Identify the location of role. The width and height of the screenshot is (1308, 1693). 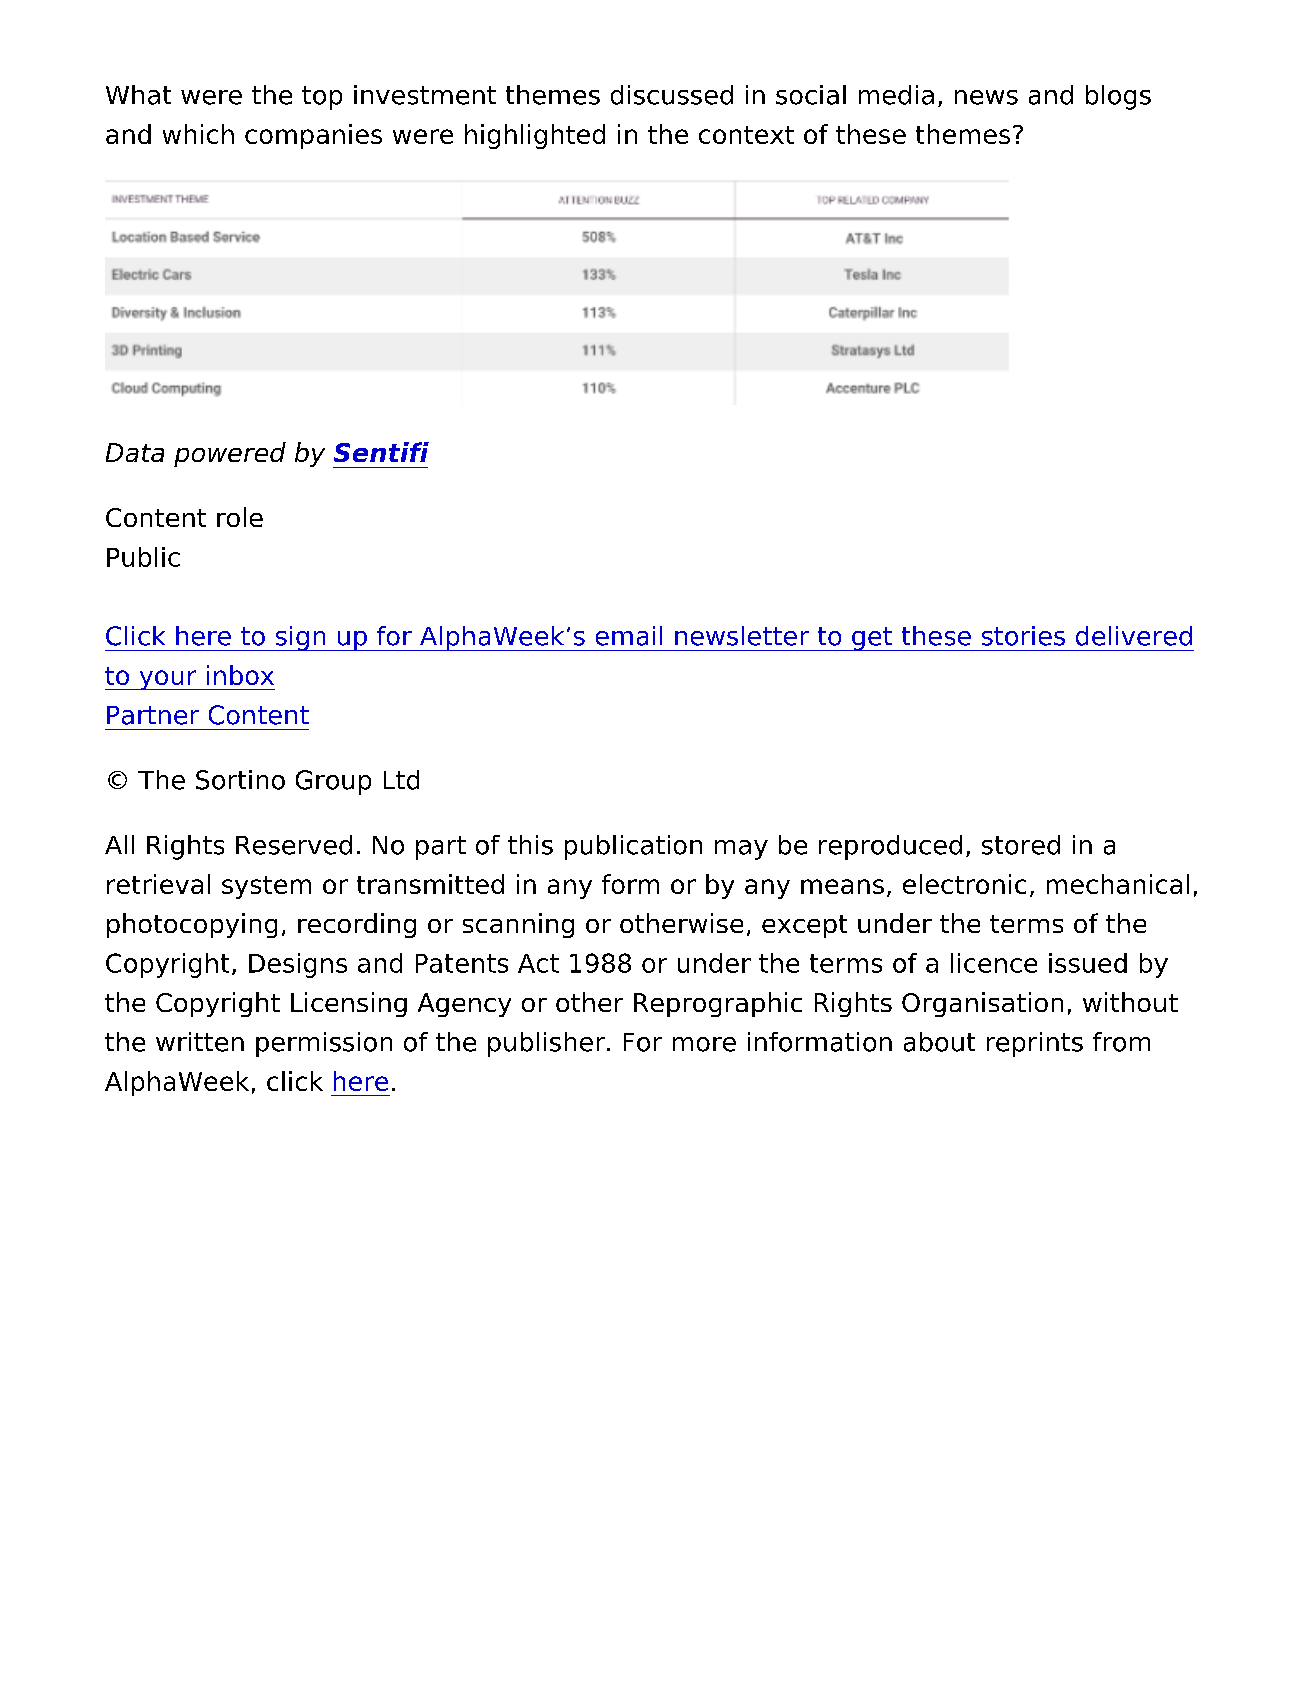
(240, 517).
